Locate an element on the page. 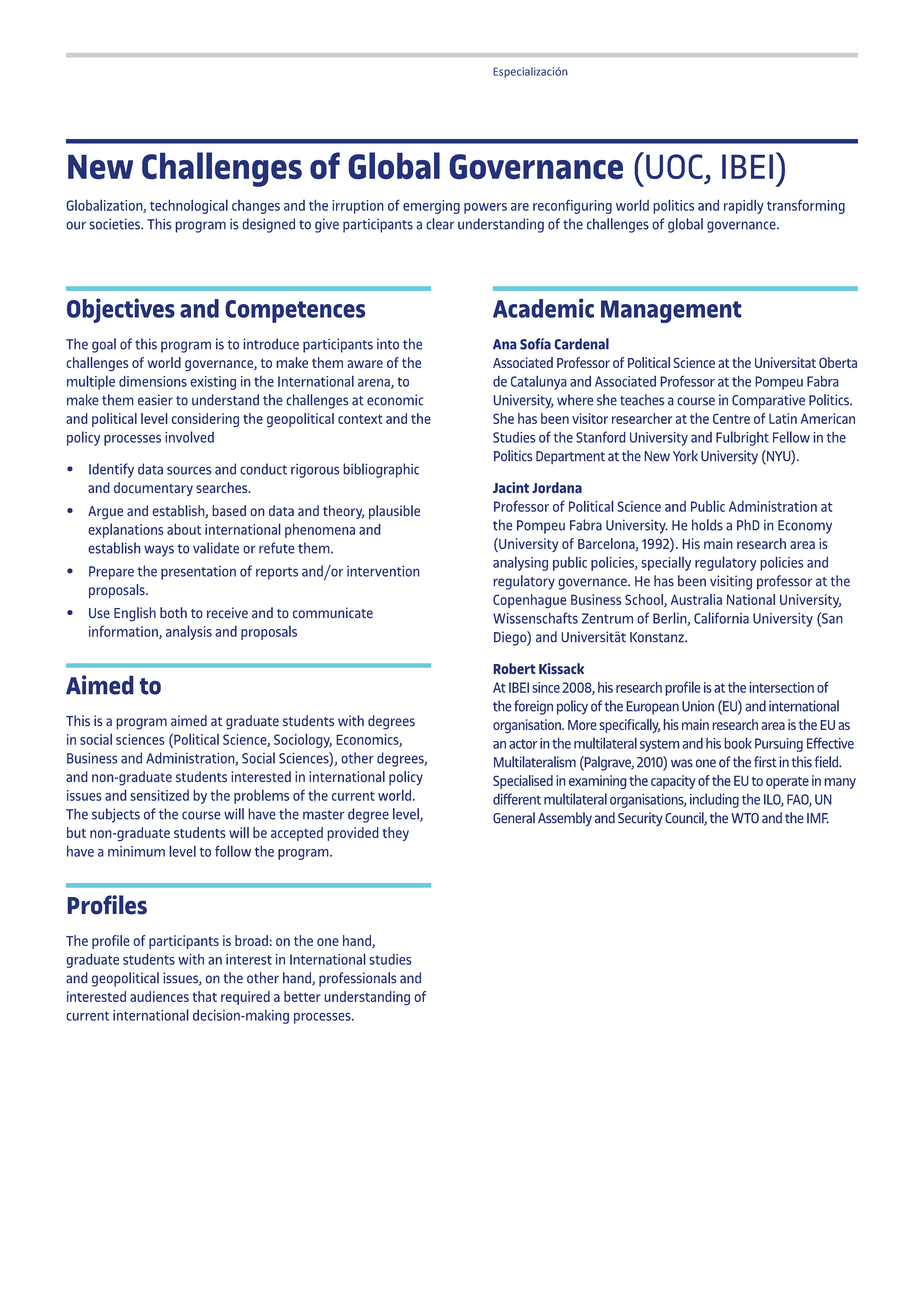 The image size is (924, 1308). holds is located at coordinates (707, 525).
